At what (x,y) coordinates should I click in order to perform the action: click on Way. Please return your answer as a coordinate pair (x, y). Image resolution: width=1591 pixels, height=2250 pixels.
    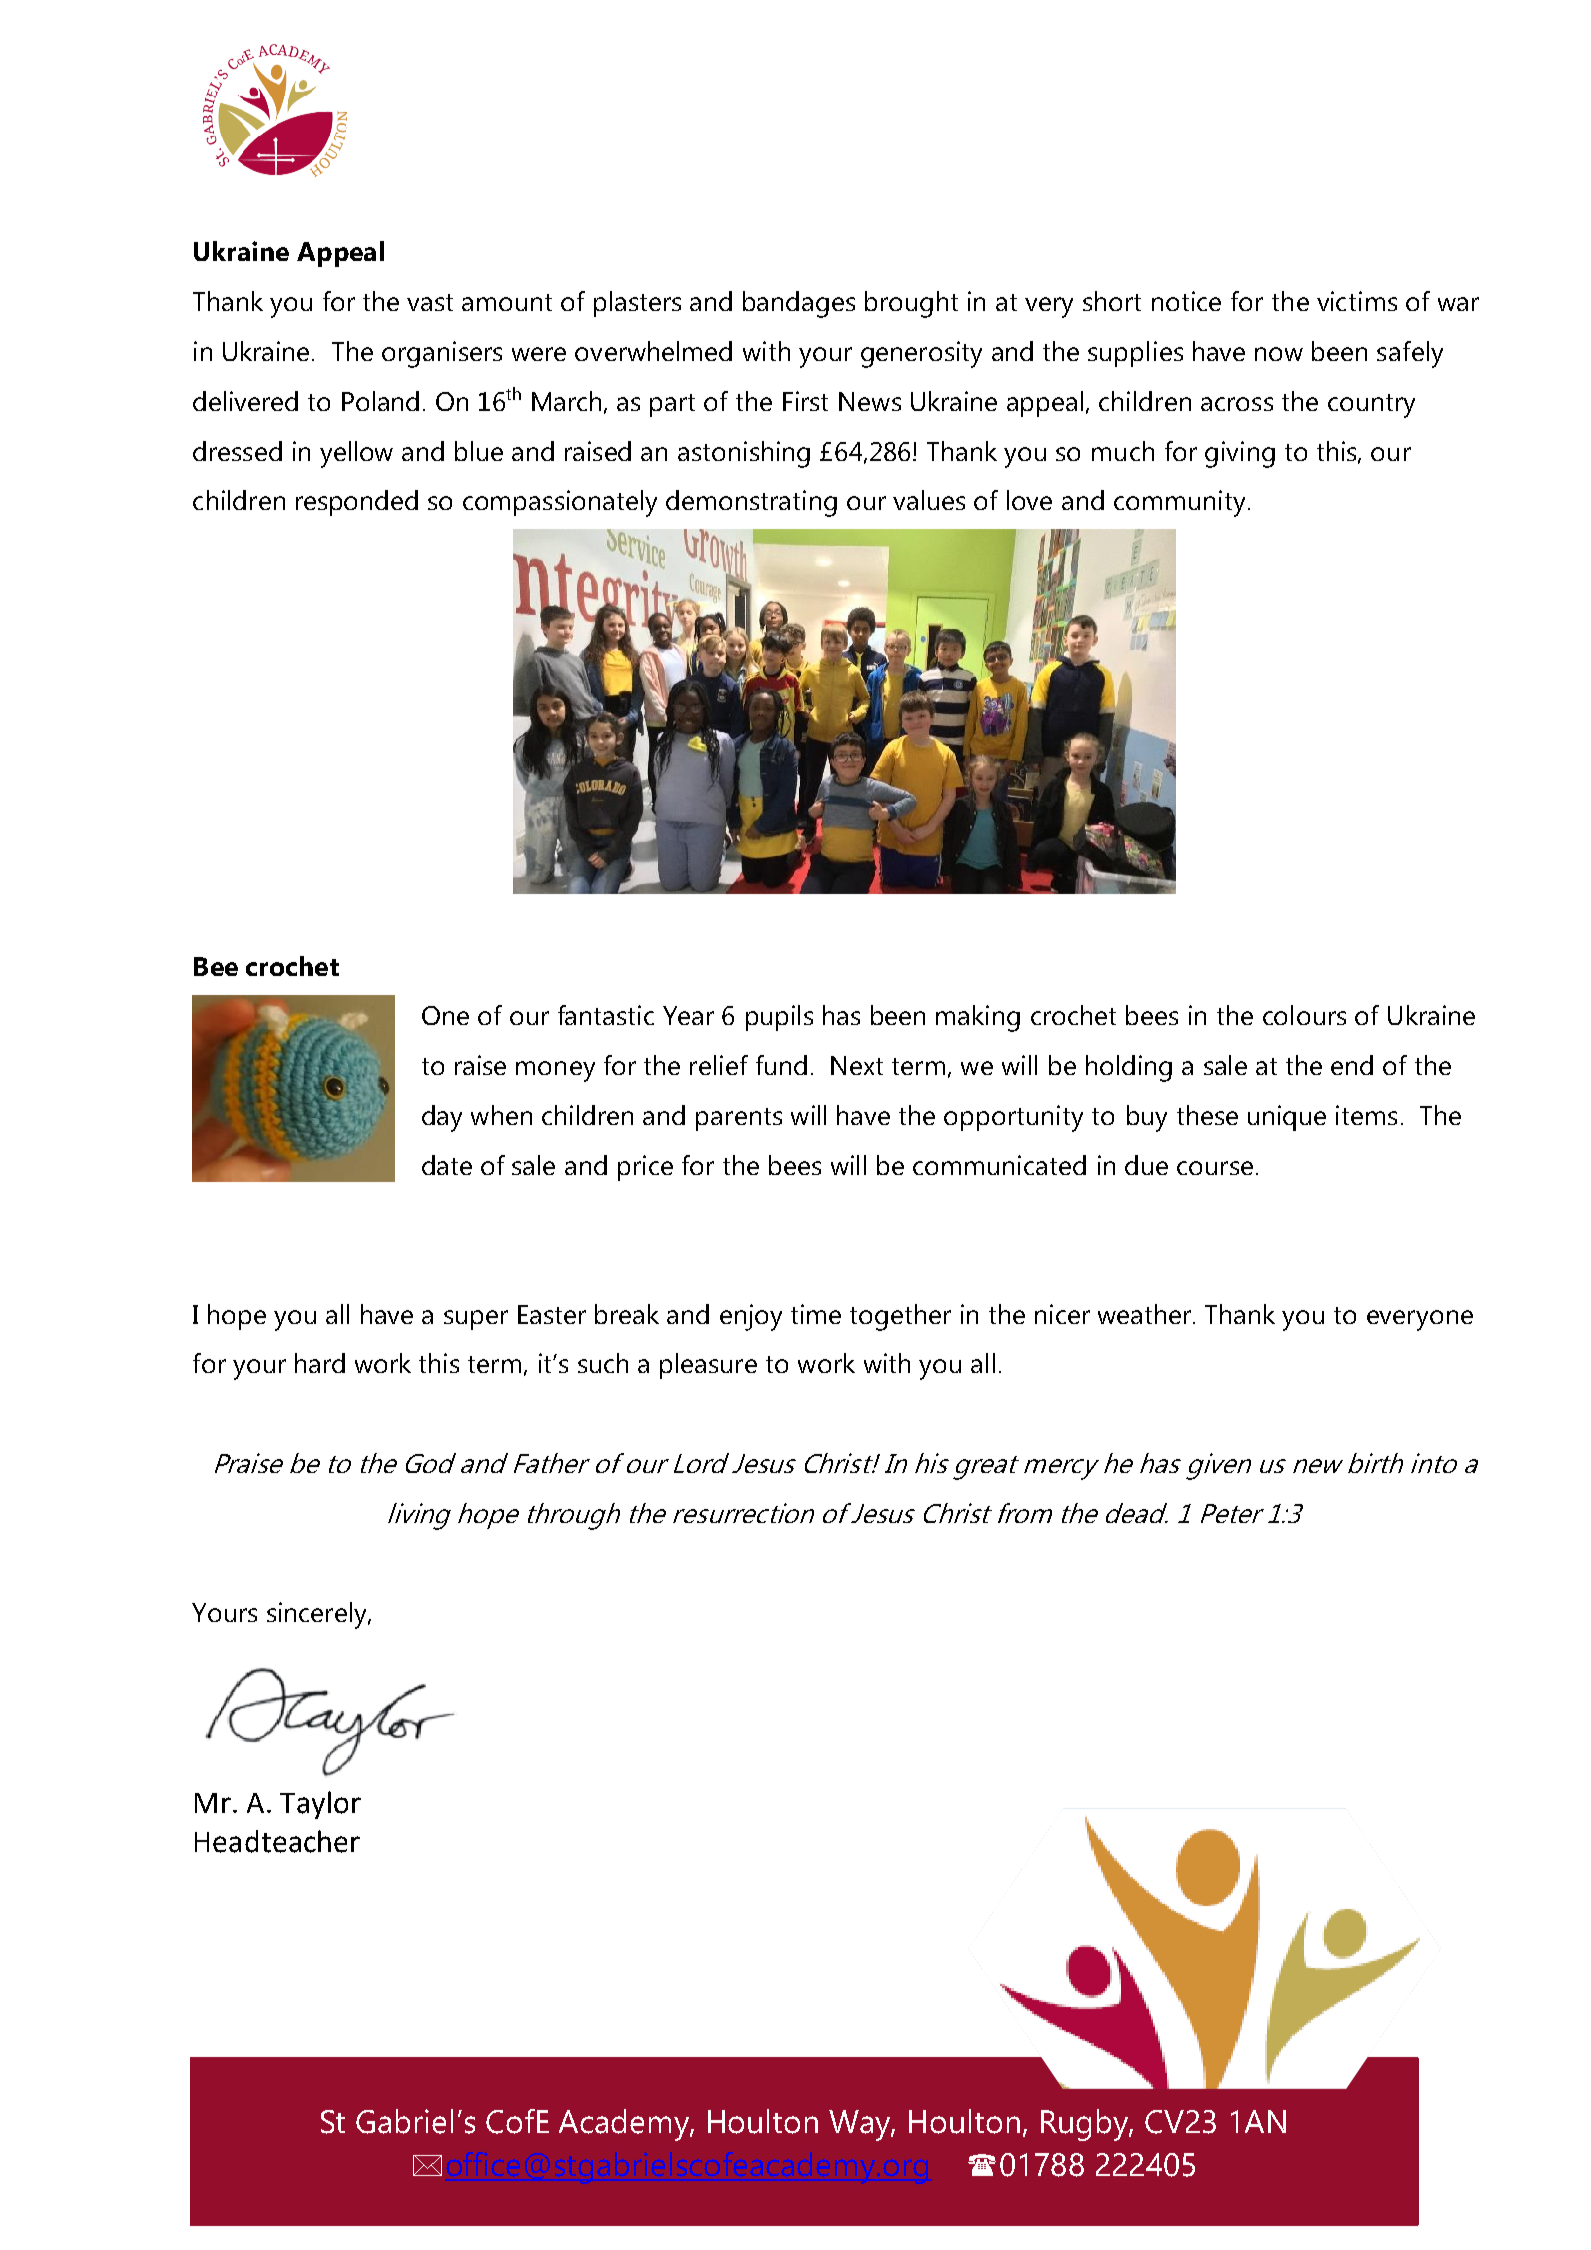
    Looking at the image, I should click on (861, 2125).
